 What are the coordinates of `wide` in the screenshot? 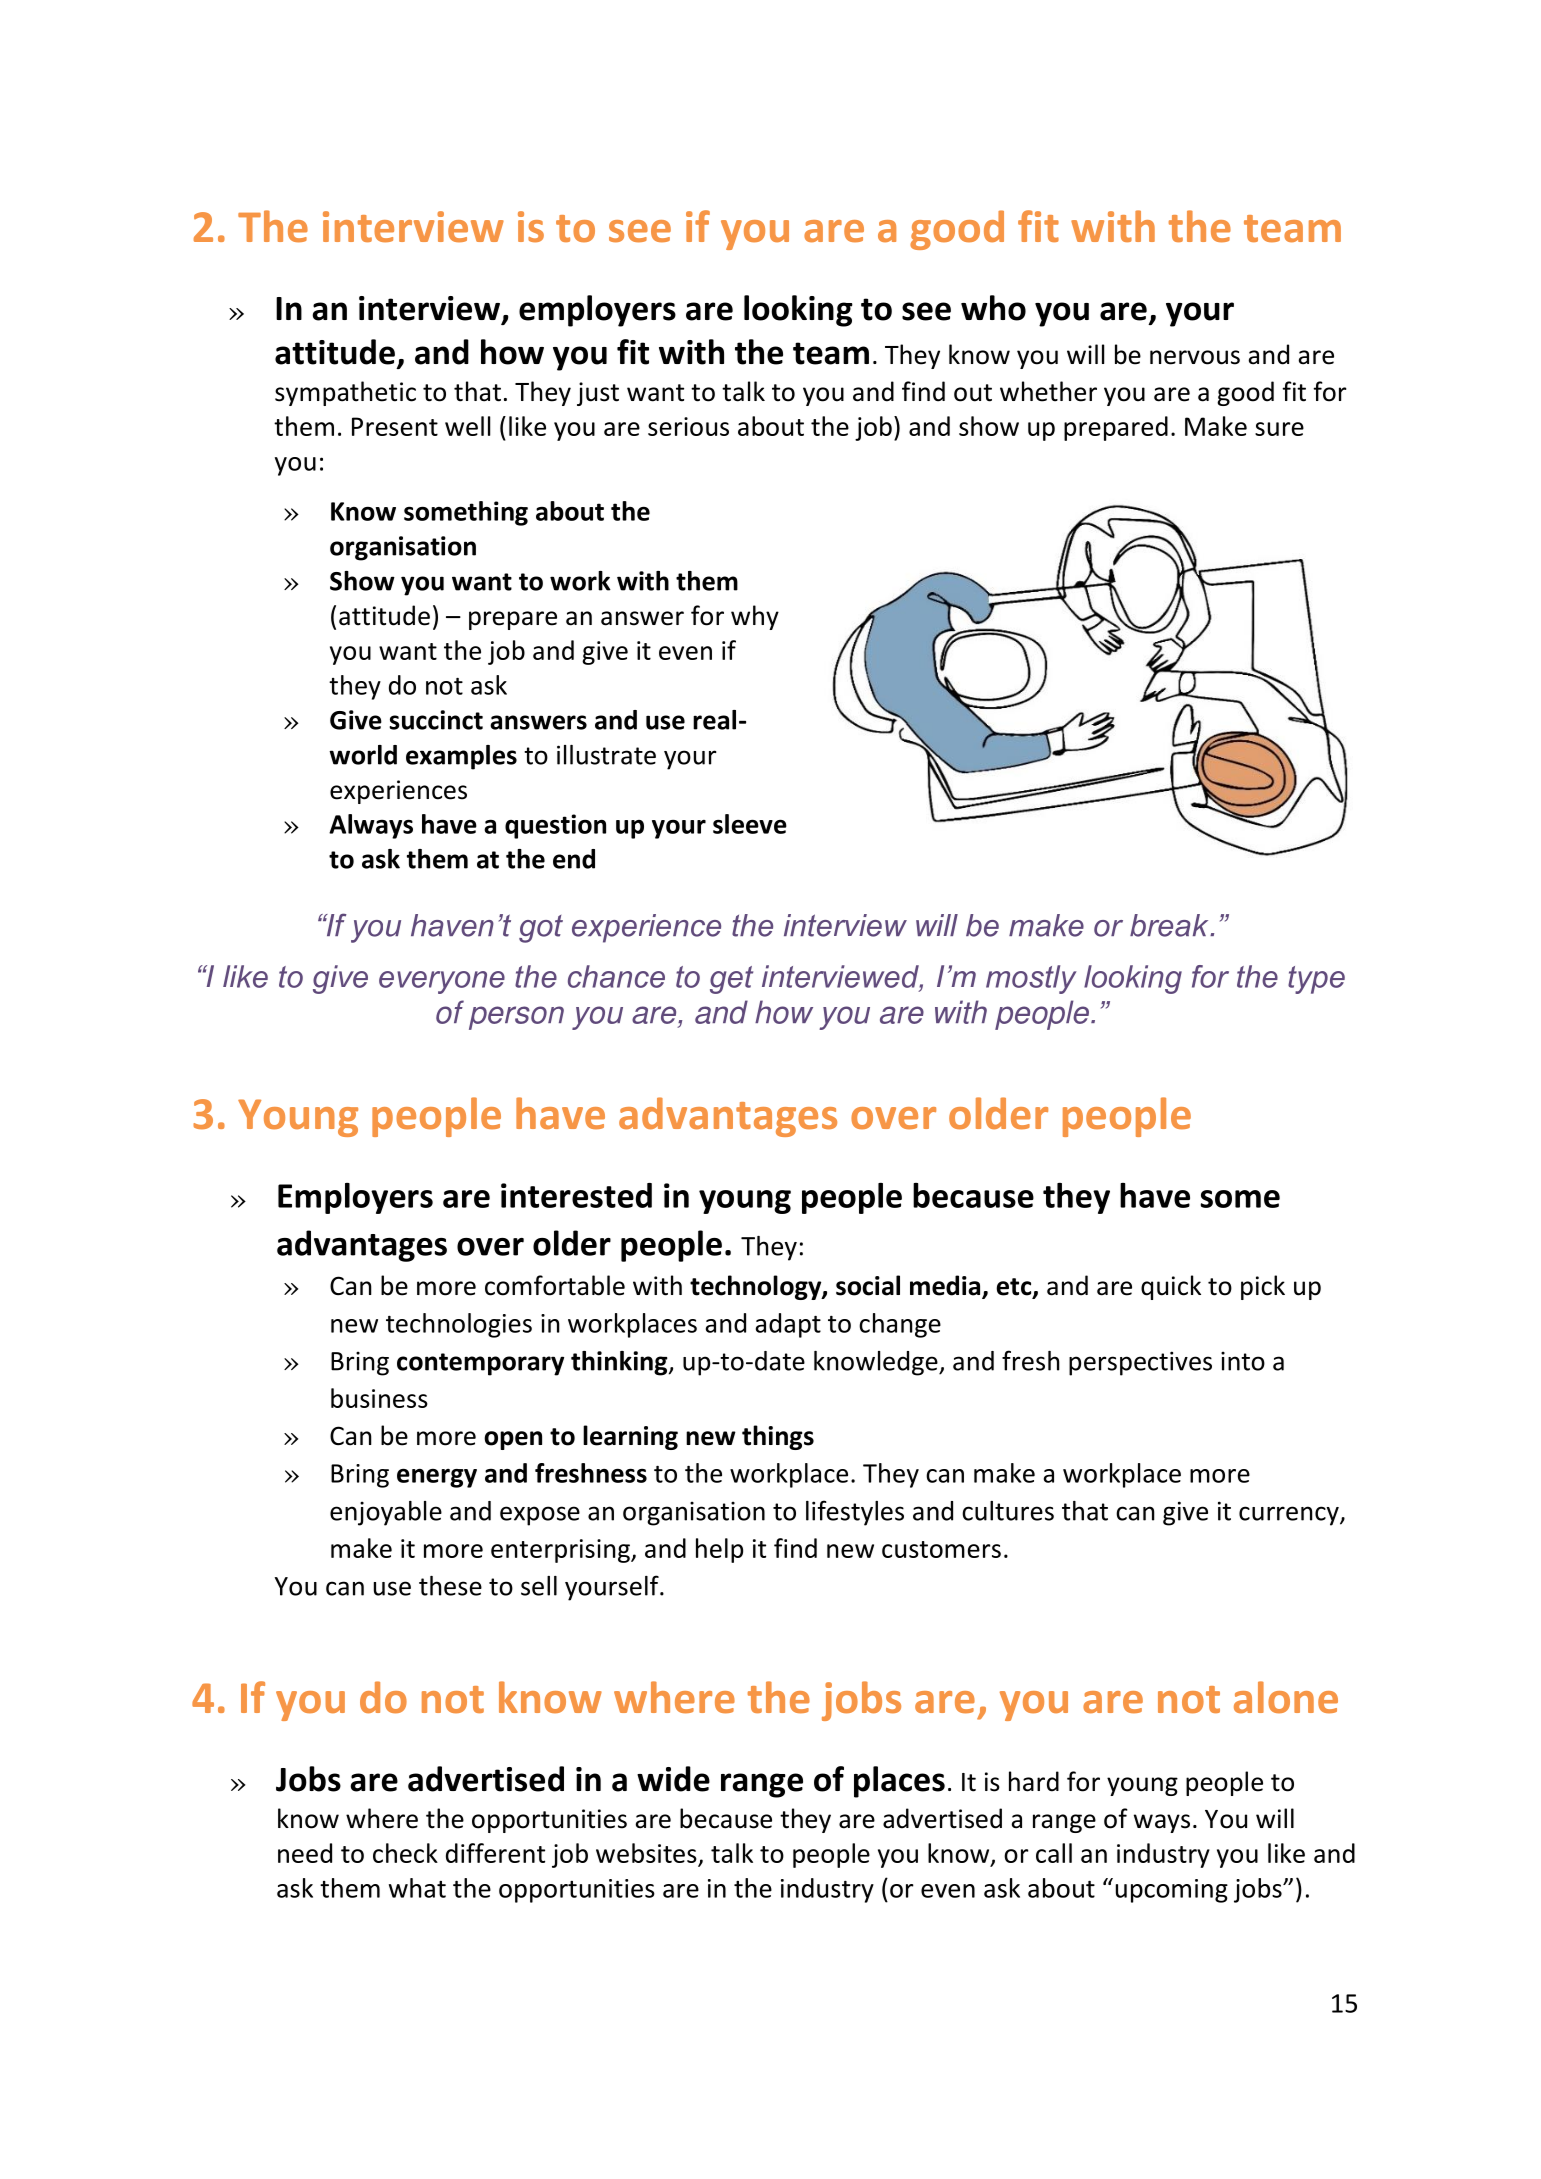 It's located at (673, 1779).
